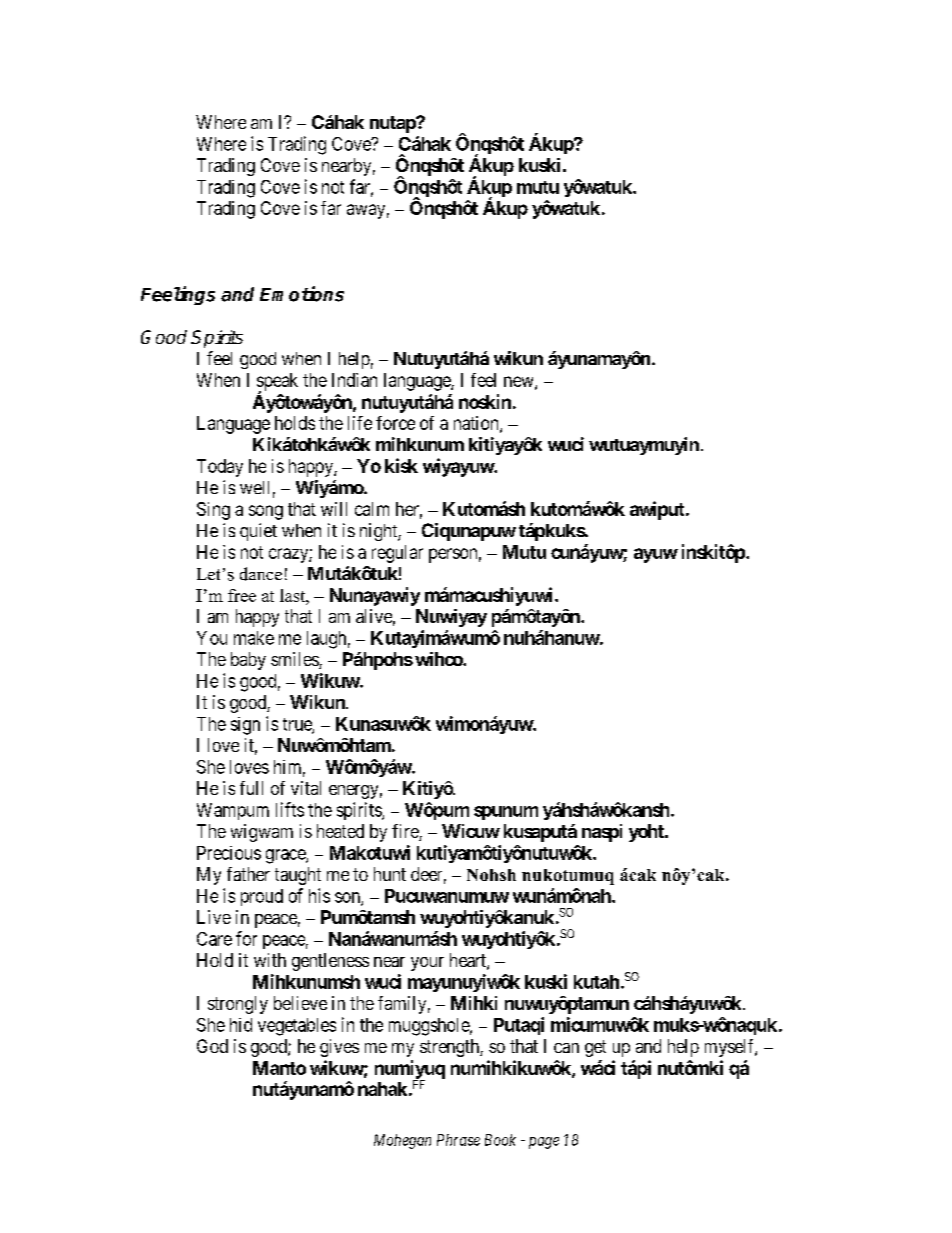 This document has width=952, height=1233. I want to click on Emotions, so click(302, 294).
